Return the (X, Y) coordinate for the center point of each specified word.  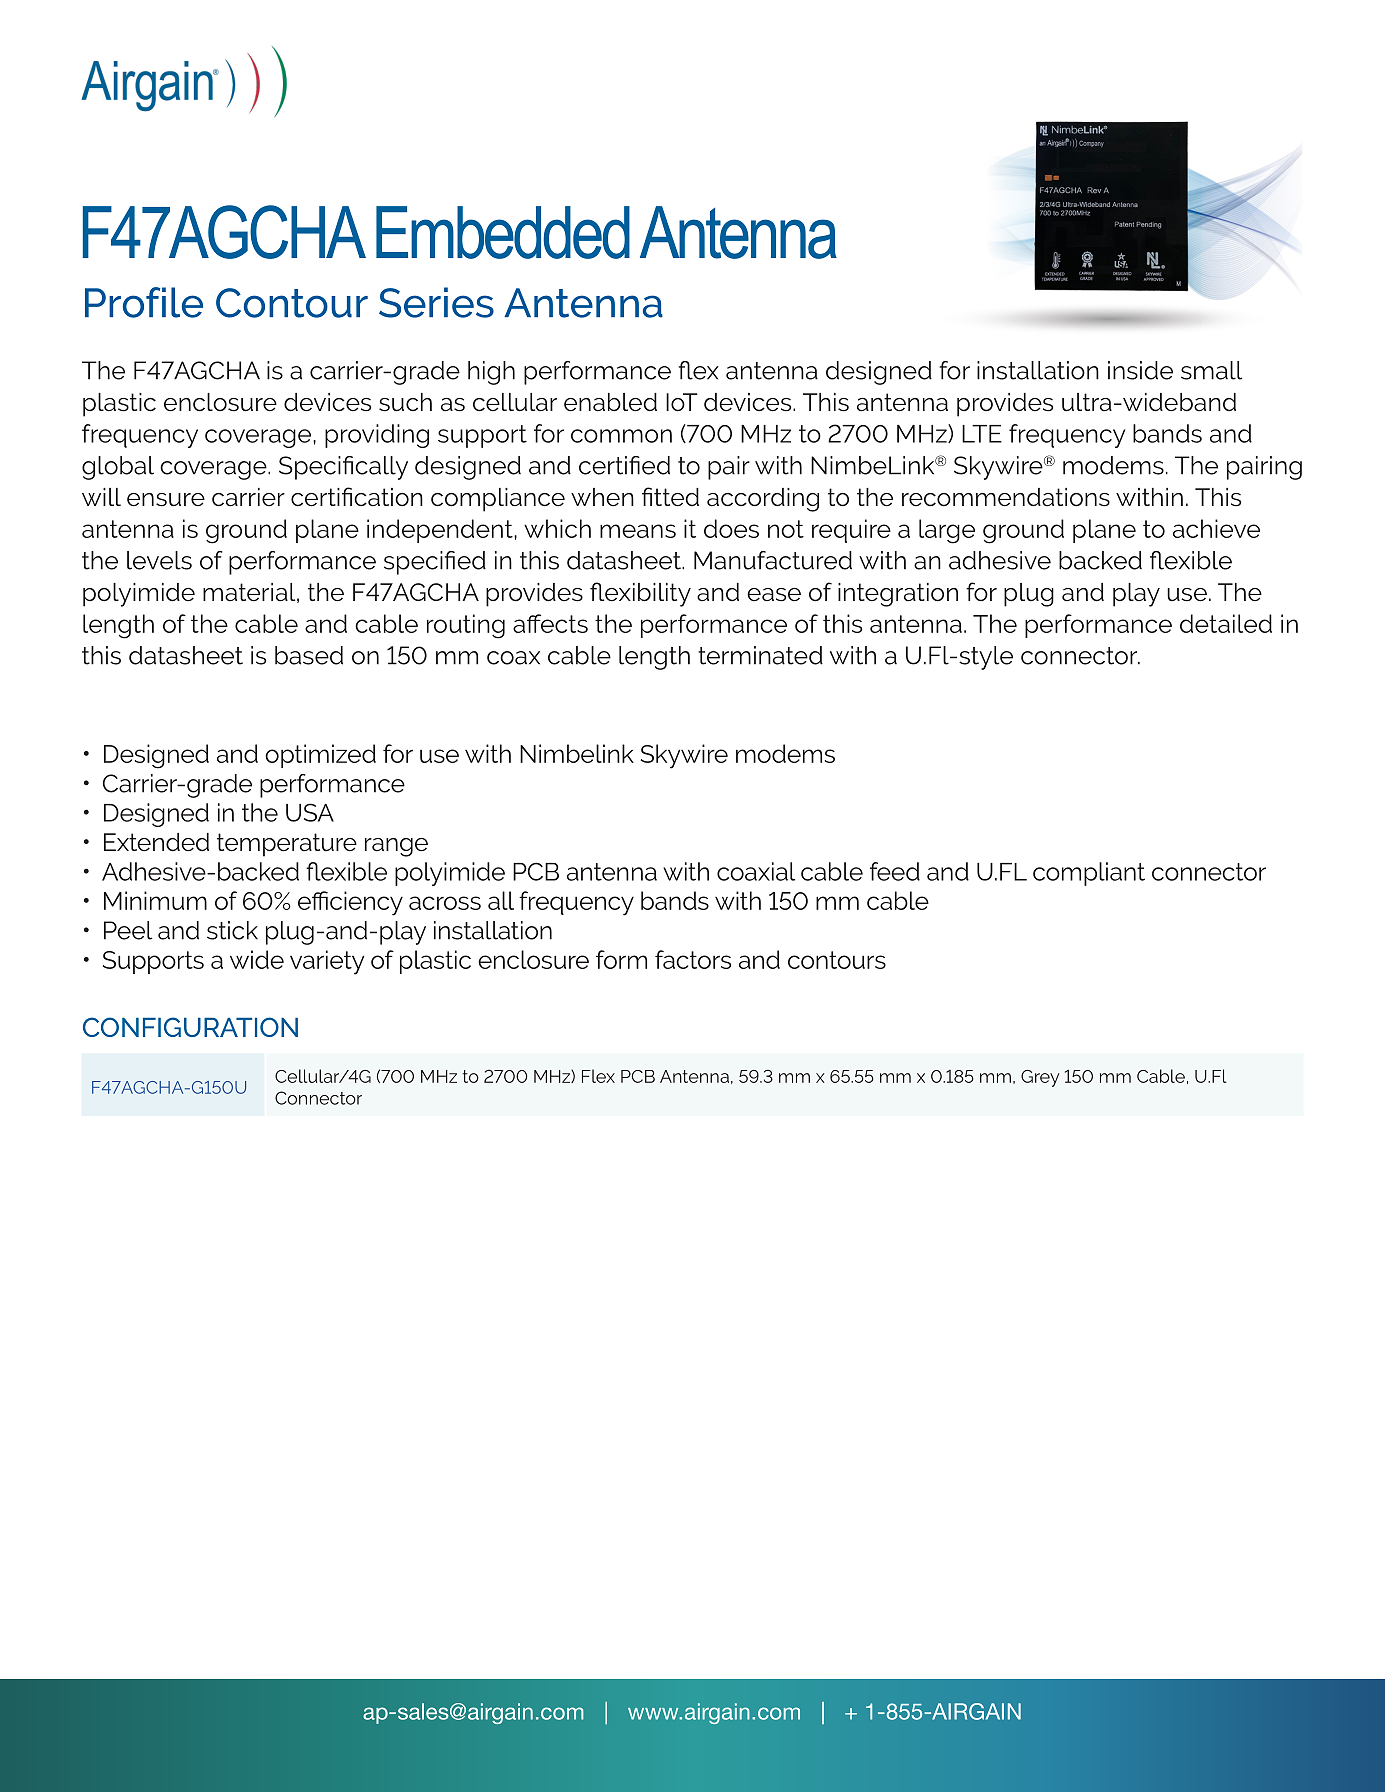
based (309, 655)
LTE (982, 434)
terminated (760, 655)
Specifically (343, 468)
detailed (1226, 623)
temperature (287, 845)
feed (895, 871)
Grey (1040, 1078)
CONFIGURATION (190, 1027)
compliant (1089, 874)
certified (624, 465)
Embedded (503, 232)
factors (693, 959)
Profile (144, 302)
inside (1140, 370)
